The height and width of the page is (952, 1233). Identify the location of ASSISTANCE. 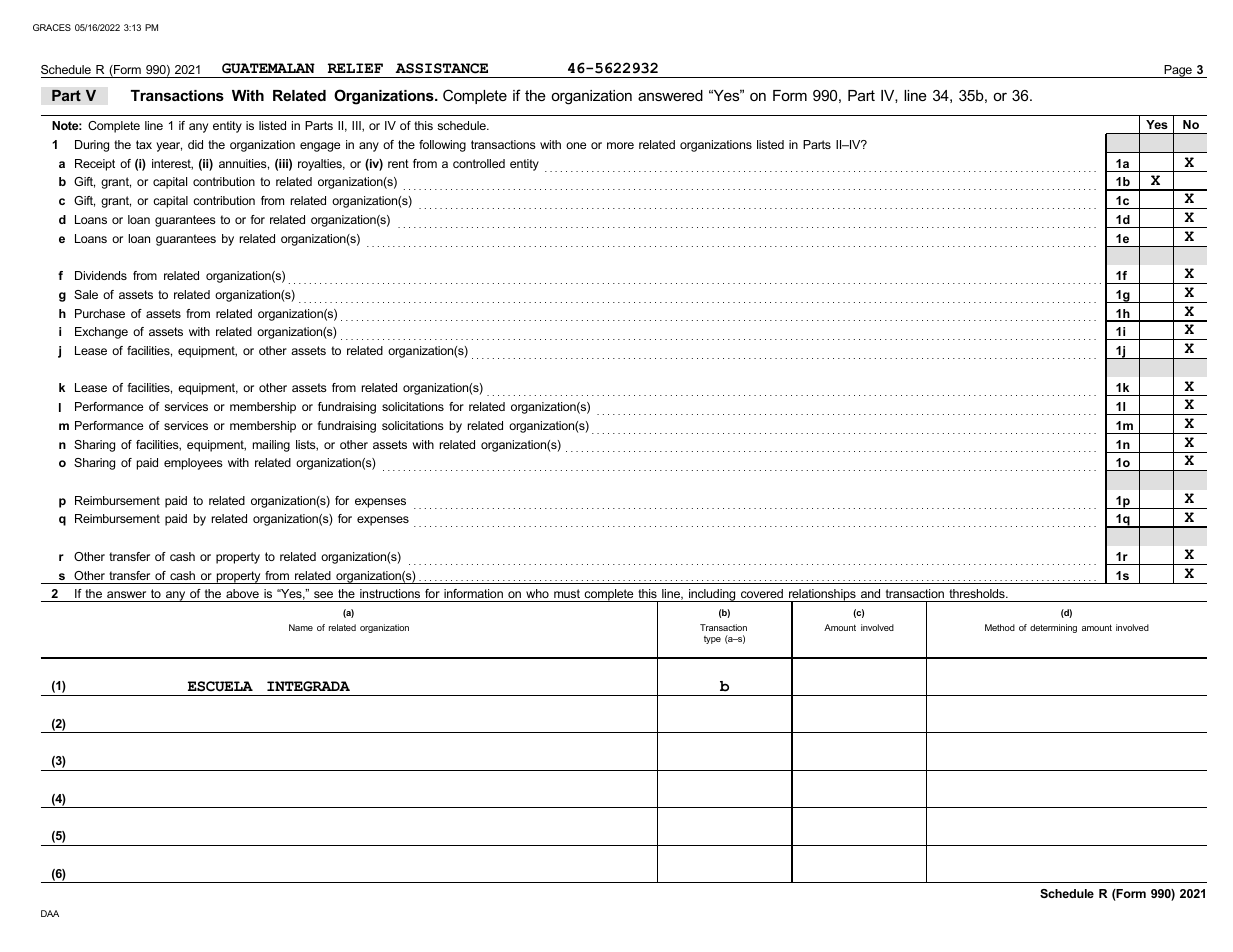
(441, 68).
